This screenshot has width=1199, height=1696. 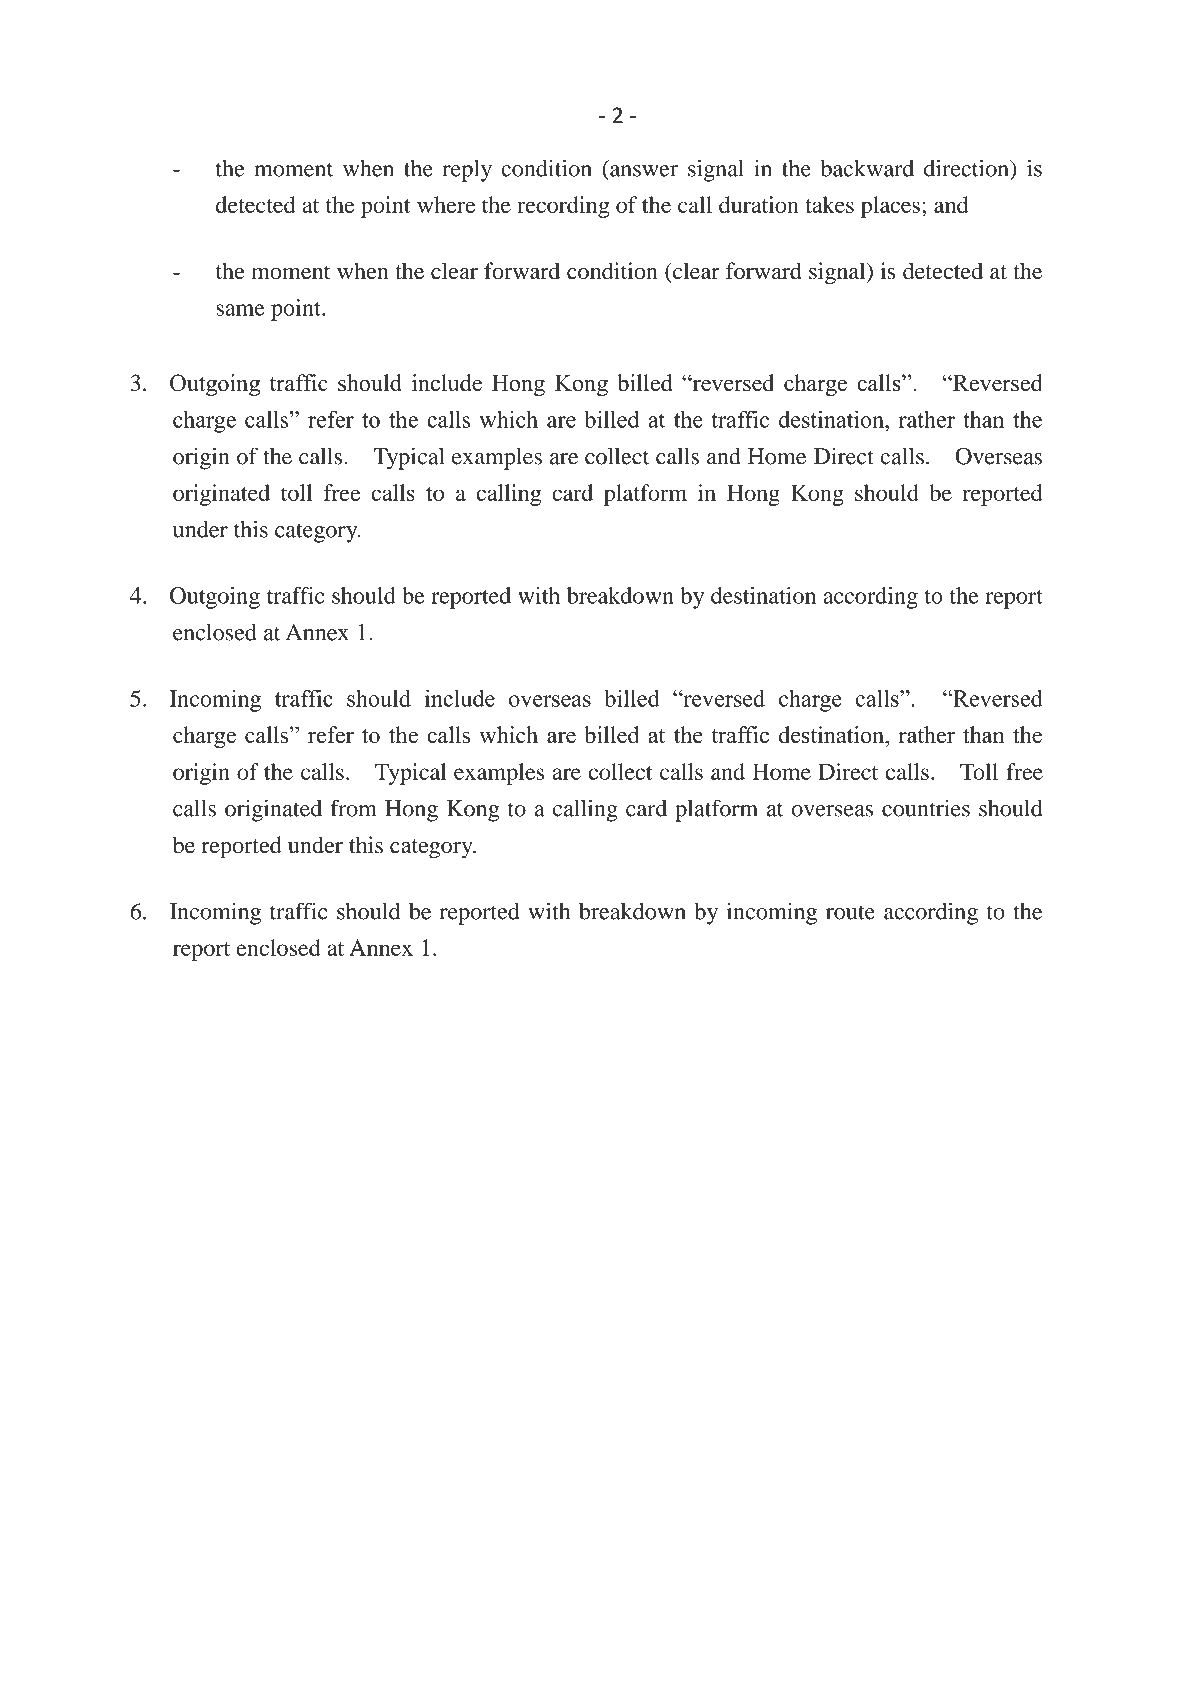 I want to click on takes, so click(x=829, y=204).
